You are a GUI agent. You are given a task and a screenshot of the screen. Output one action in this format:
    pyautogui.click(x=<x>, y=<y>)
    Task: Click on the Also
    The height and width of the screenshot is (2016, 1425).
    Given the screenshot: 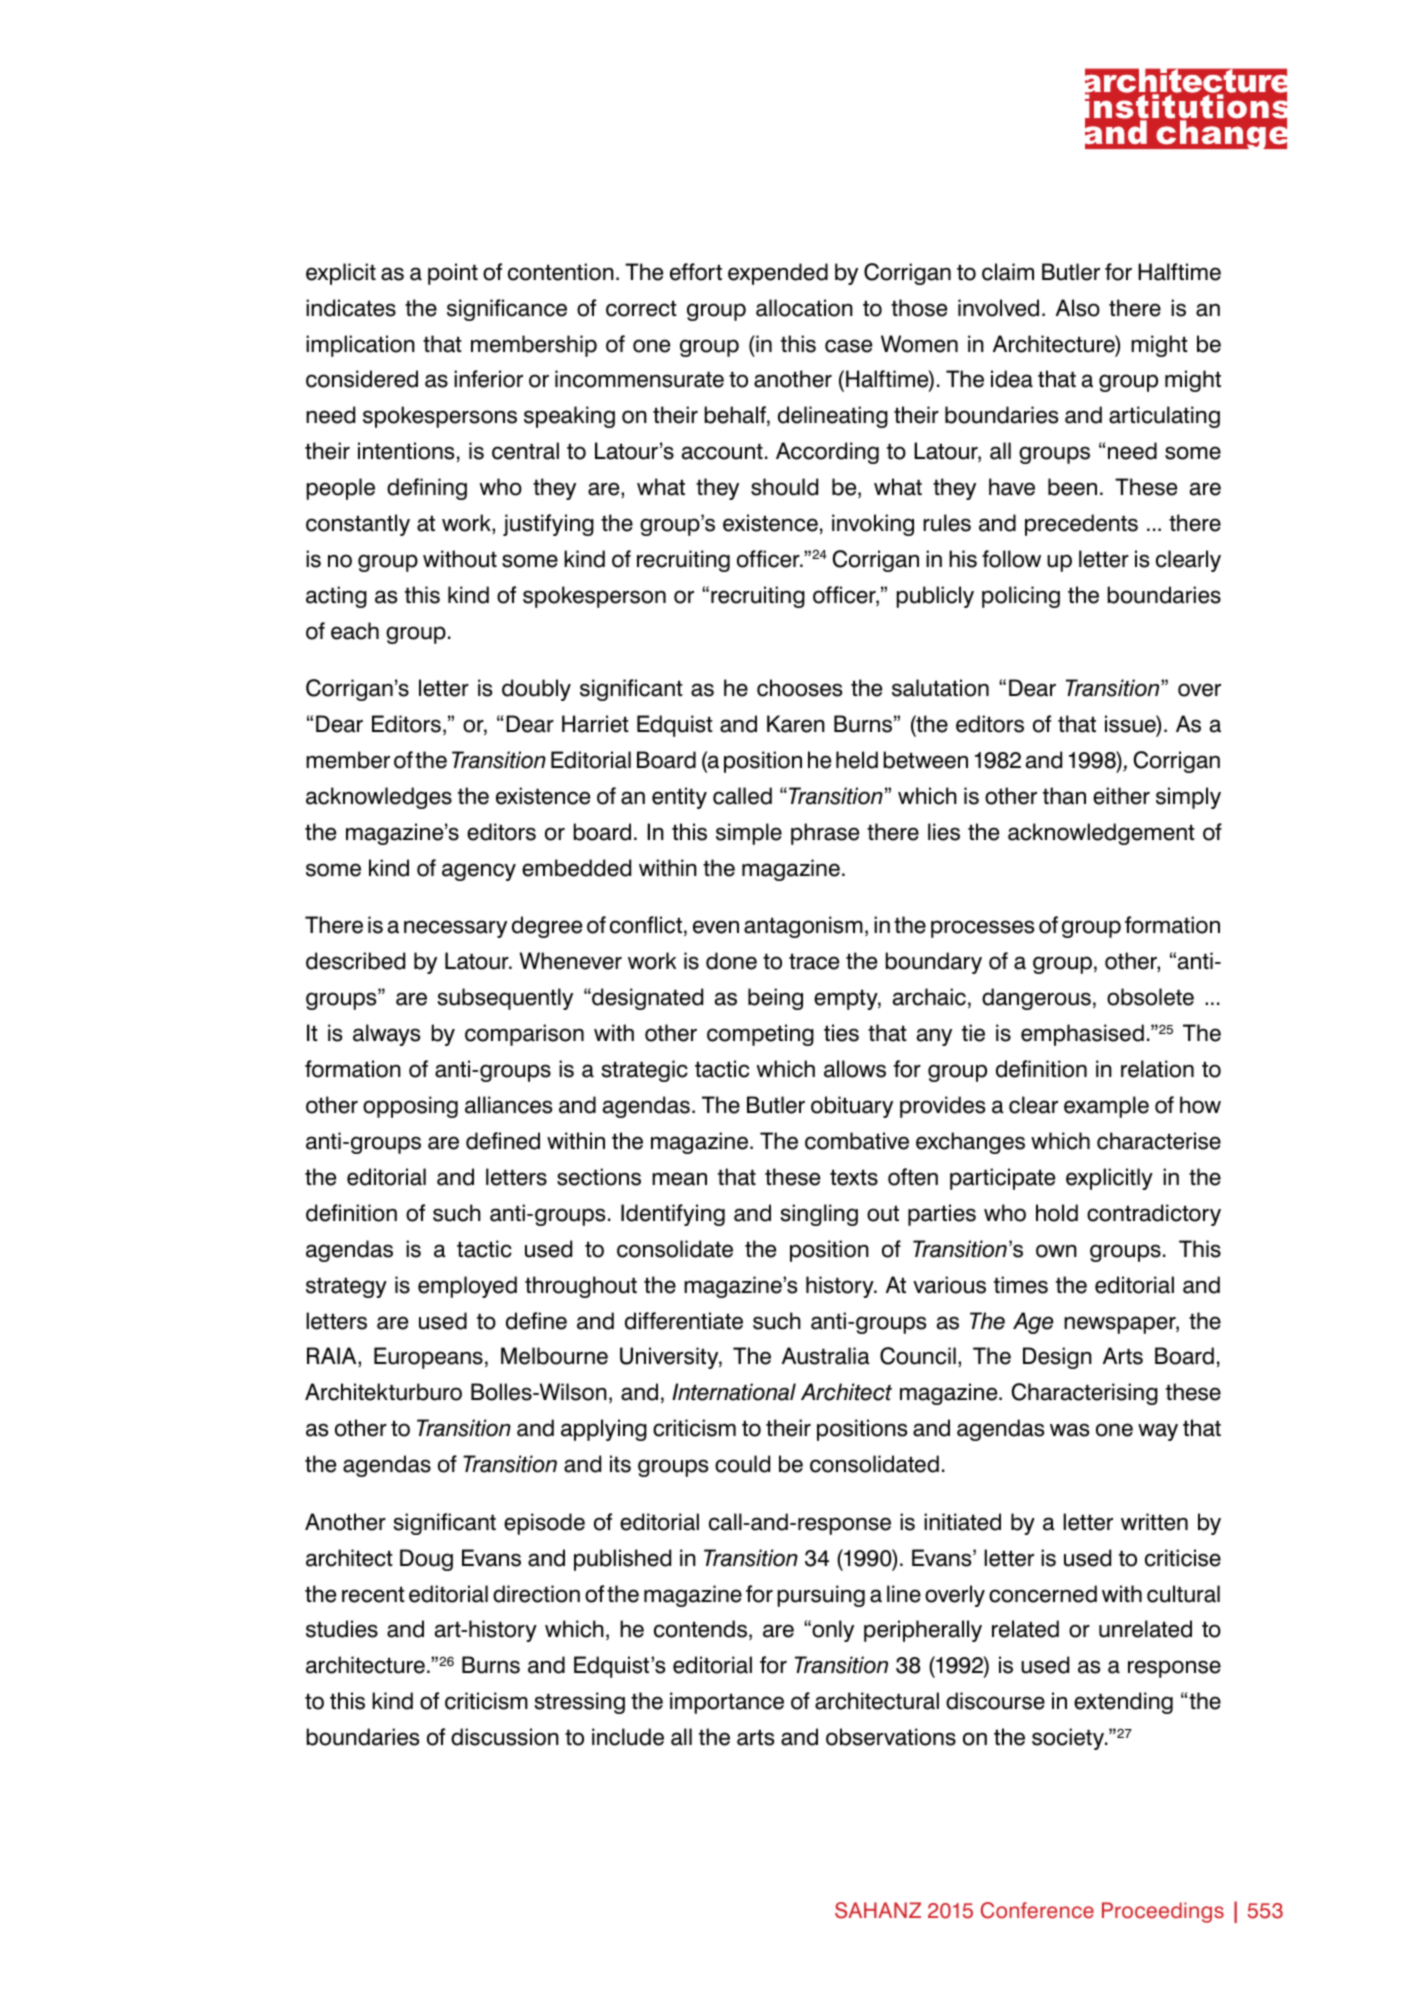 What is the action you would take?
    pyautogui.click(x=1078, y=308)
